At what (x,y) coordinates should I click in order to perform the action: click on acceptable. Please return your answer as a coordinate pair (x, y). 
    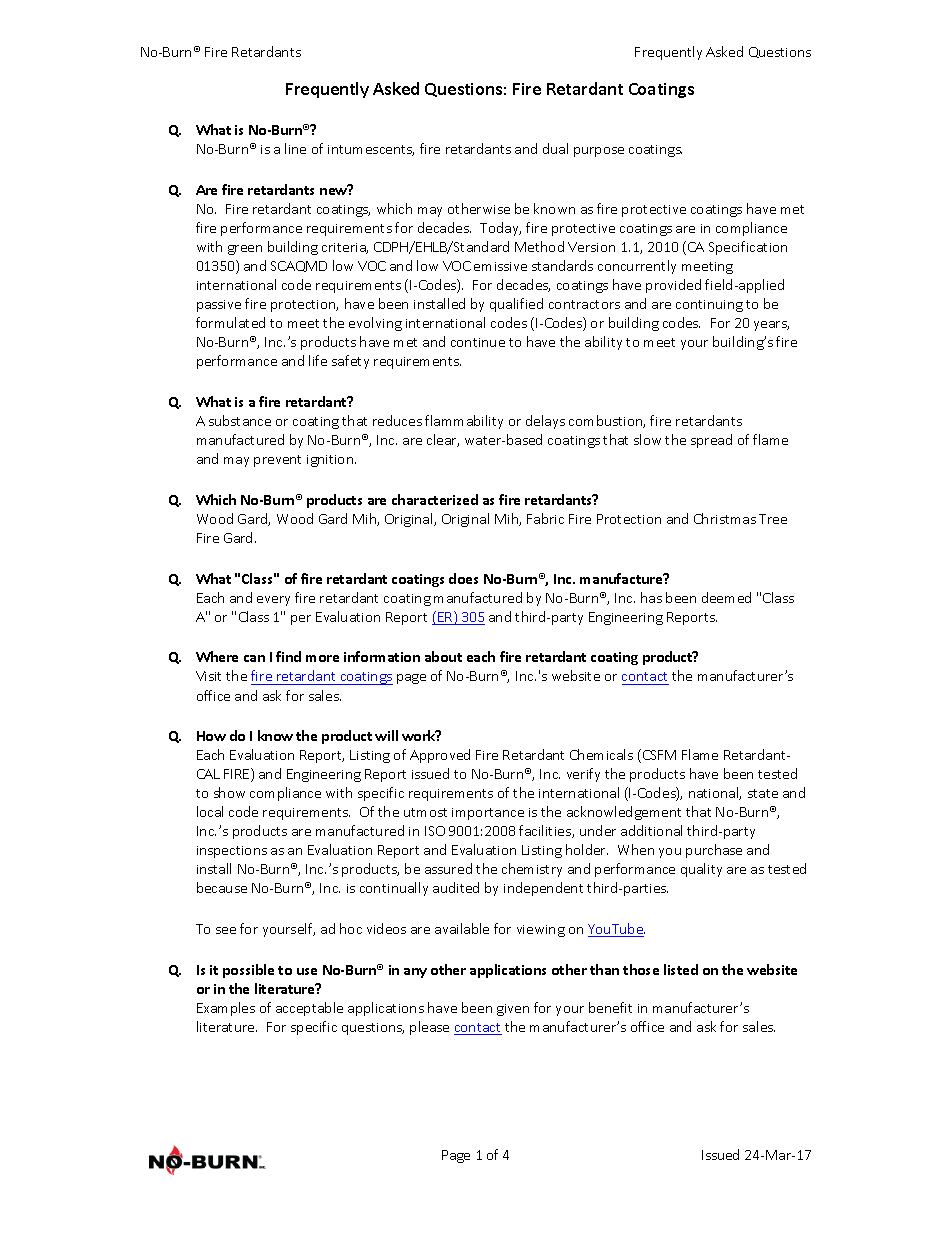
    Looking at the image, I should click on (309, 1009).
